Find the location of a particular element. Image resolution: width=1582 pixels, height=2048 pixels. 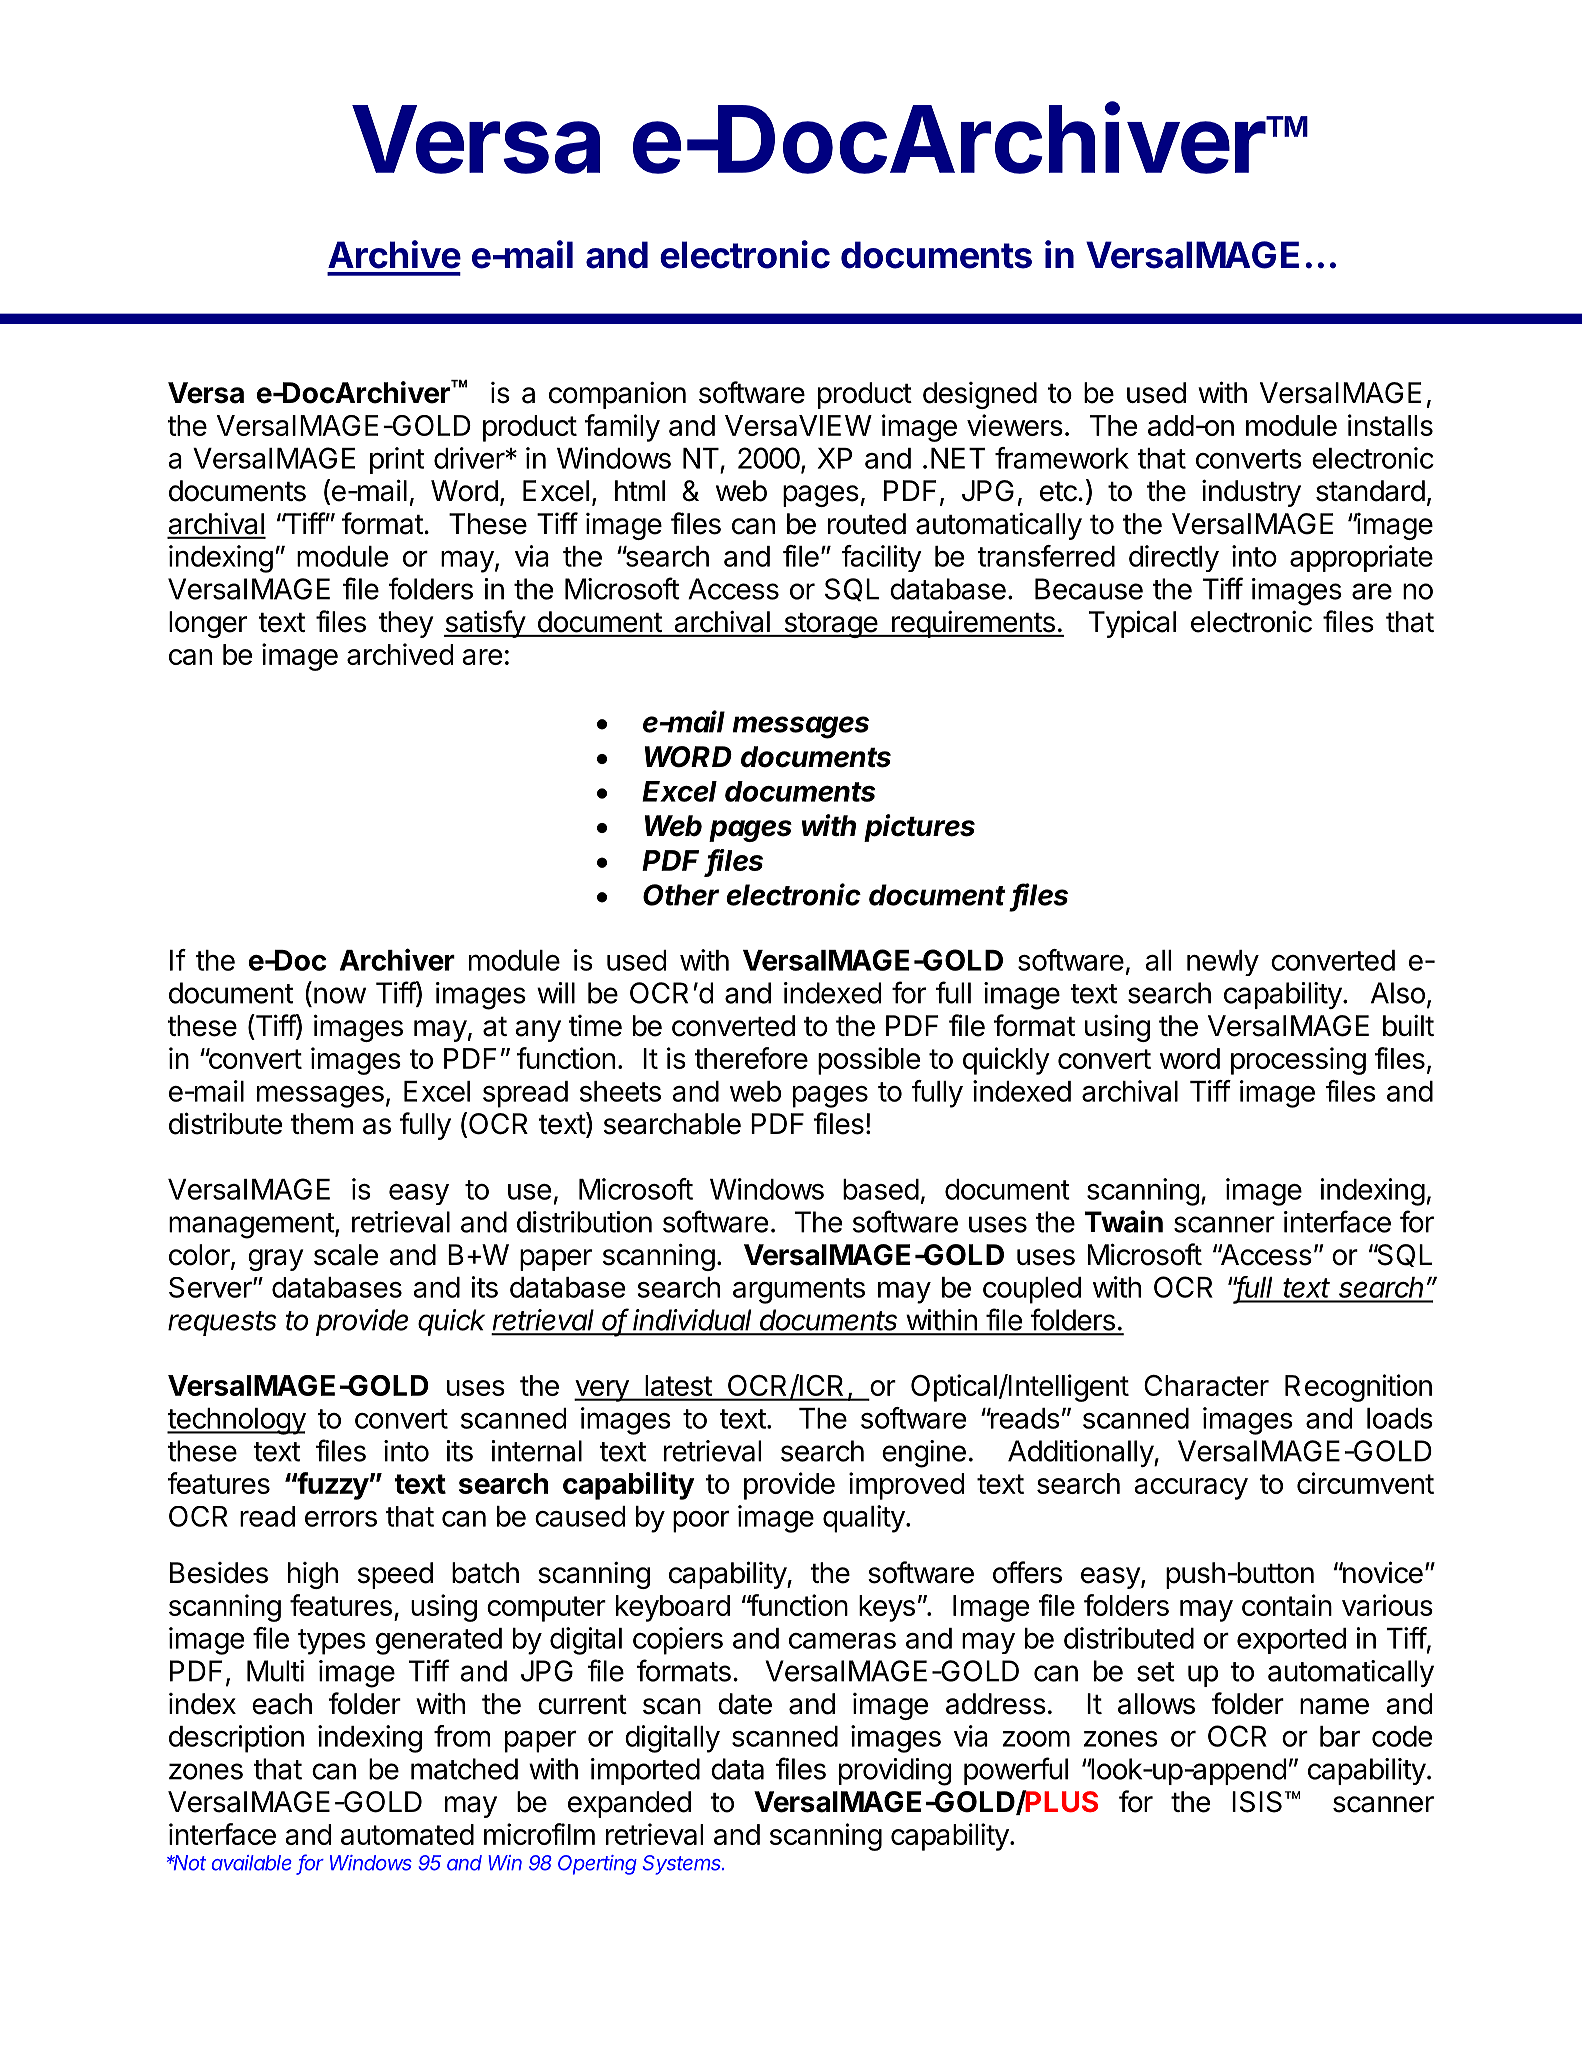

pictures is located at coordinates (919, 828).
